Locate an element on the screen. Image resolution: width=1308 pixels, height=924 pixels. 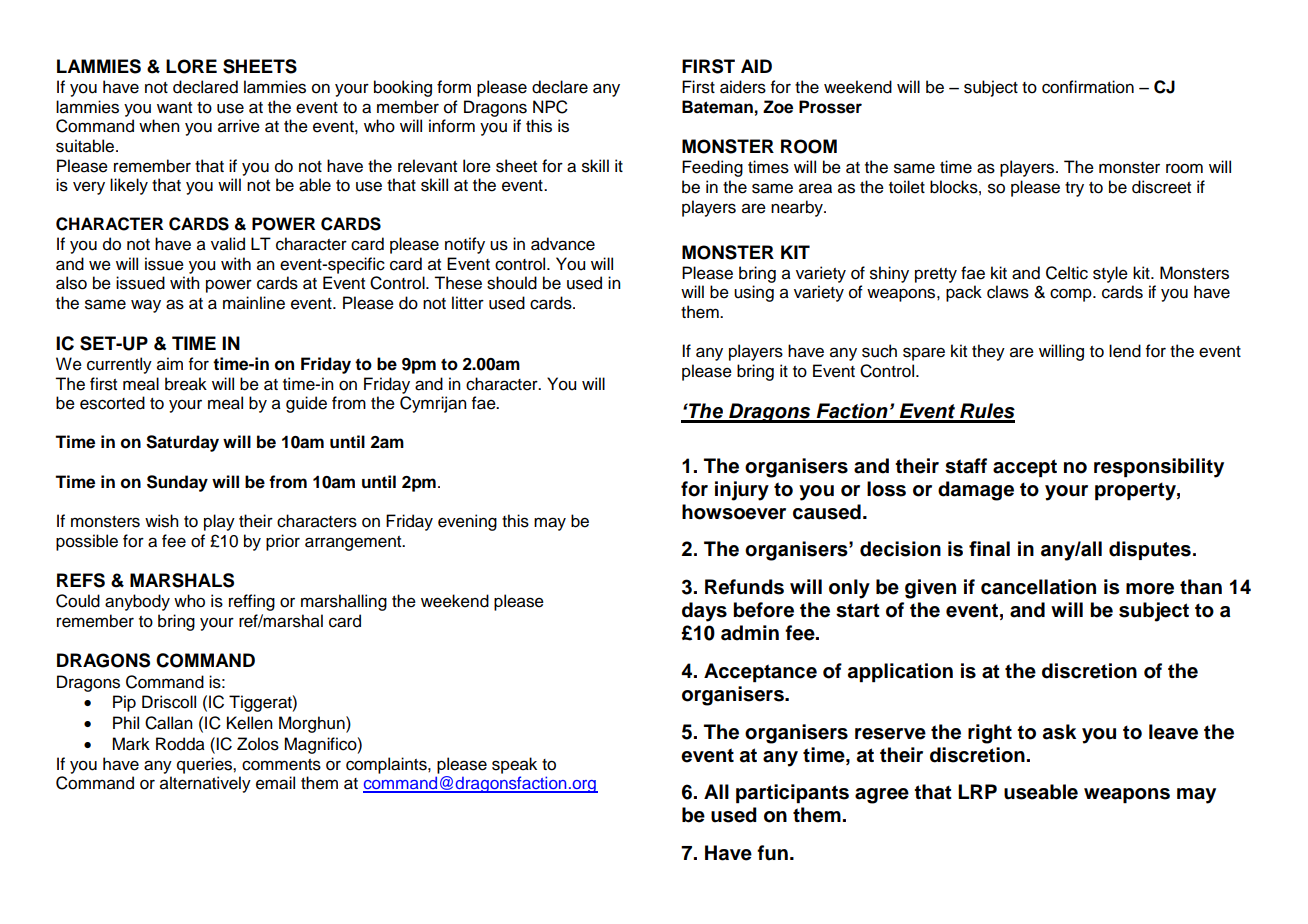
LRP is located at coordinates (977, 791).
